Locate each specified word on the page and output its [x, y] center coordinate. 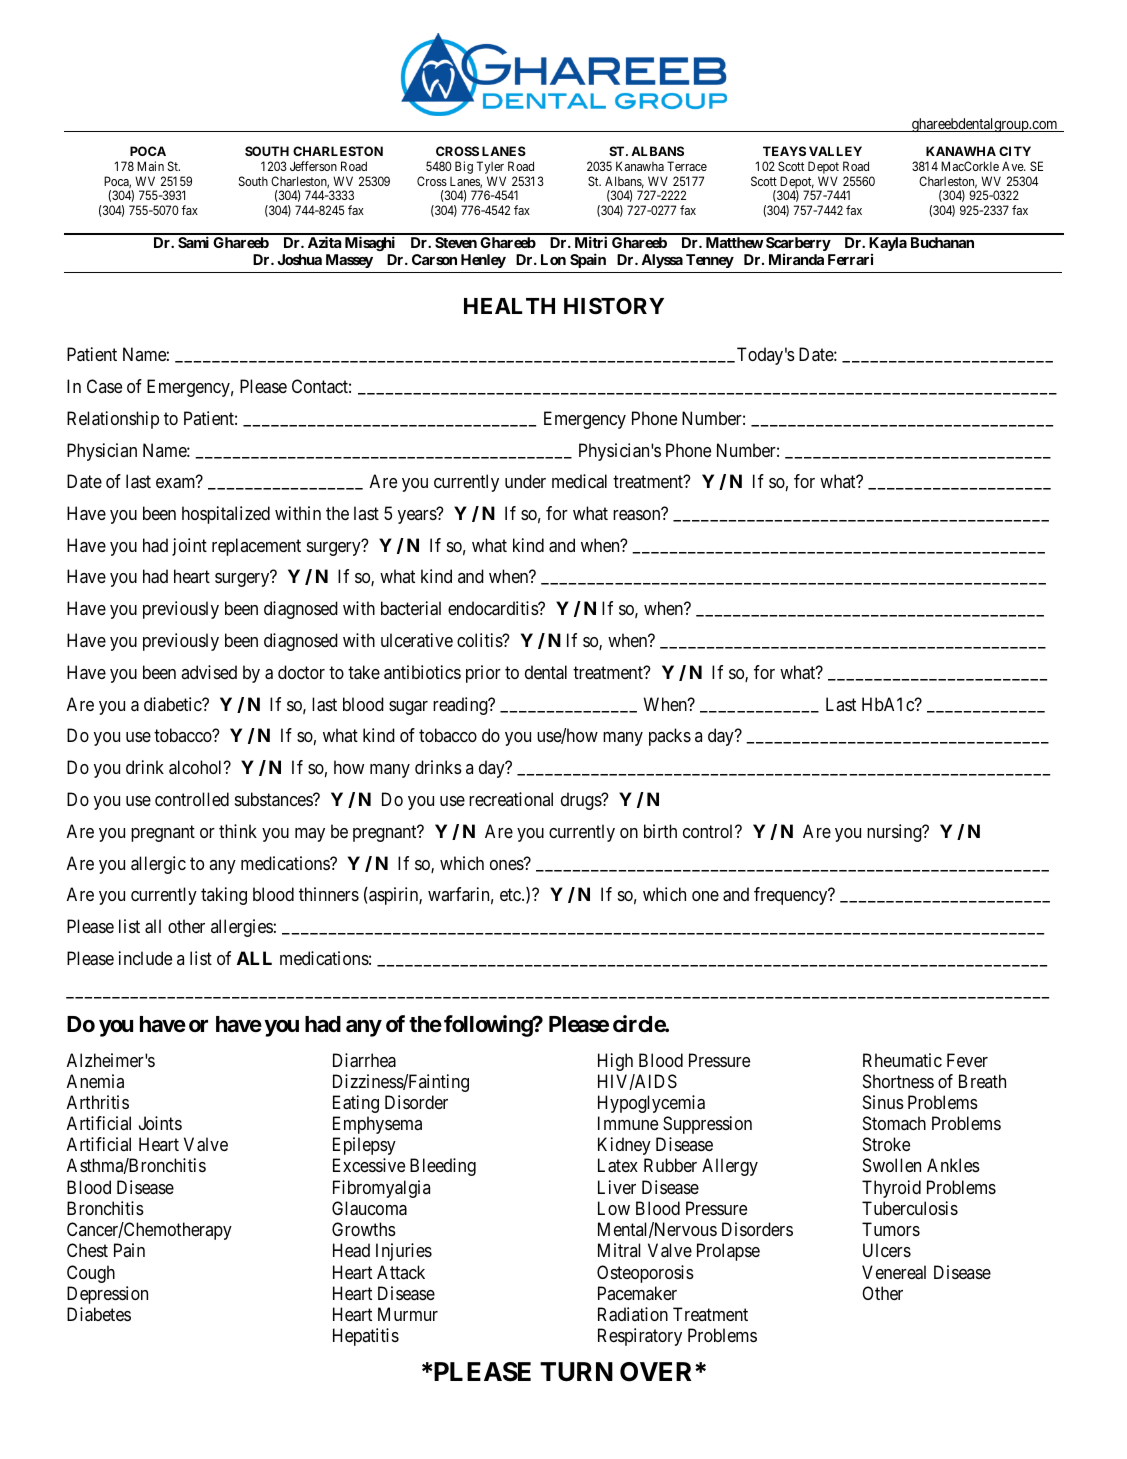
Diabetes [99, 1314]
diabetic [173, 704]
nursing [895, 833]
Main [150, 166]
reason [636, 515]
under [525, 481]
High [615, 1062]
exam [175, 483]
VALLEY [835, 151]
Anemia [95, 1081]
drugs [582, 801]
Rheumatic [902, 1060]
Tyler [491, 169]
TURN [576, 1372]
